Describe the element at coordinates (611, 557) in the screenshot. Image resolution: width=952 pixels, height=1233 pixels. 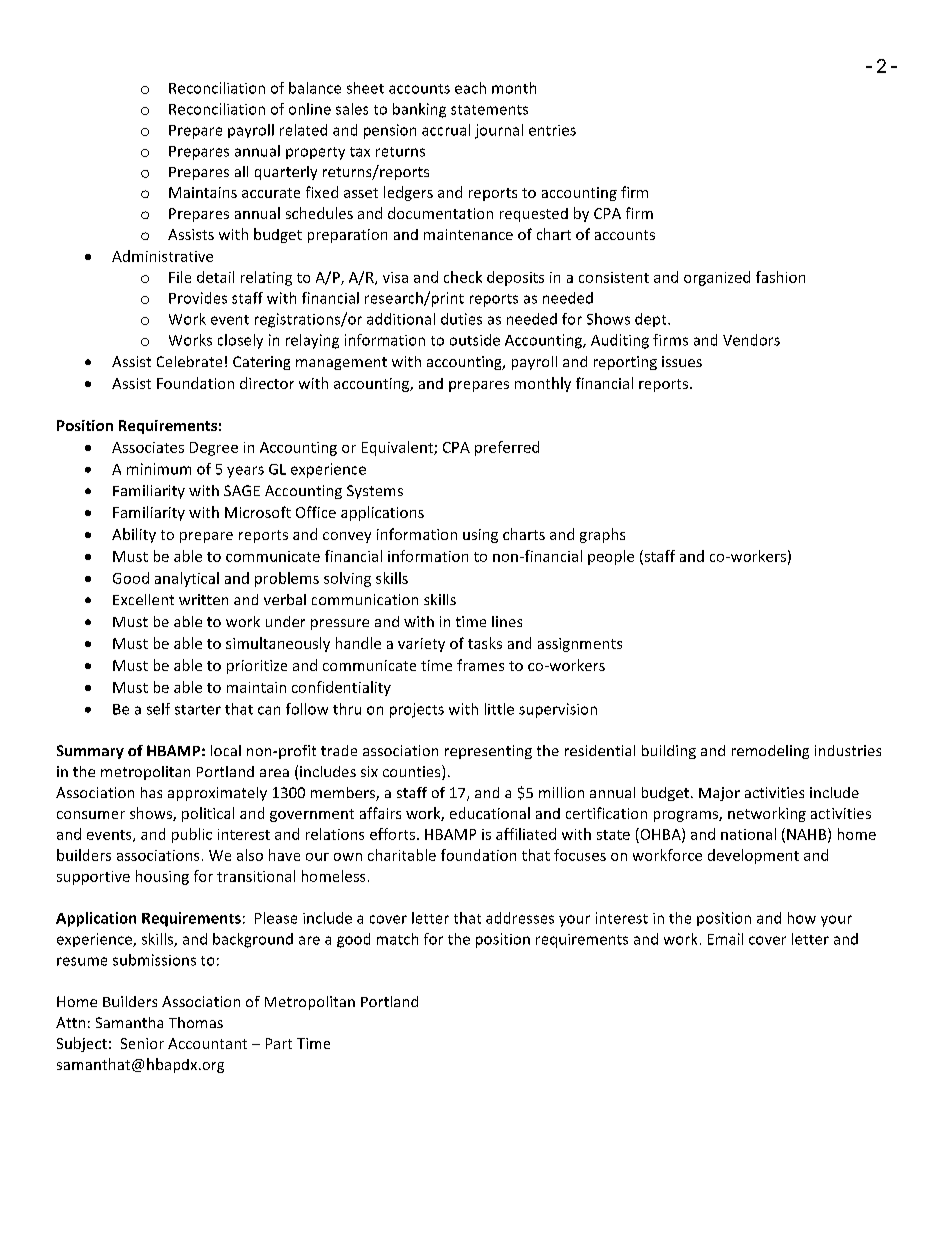
I see `people` at that location.
